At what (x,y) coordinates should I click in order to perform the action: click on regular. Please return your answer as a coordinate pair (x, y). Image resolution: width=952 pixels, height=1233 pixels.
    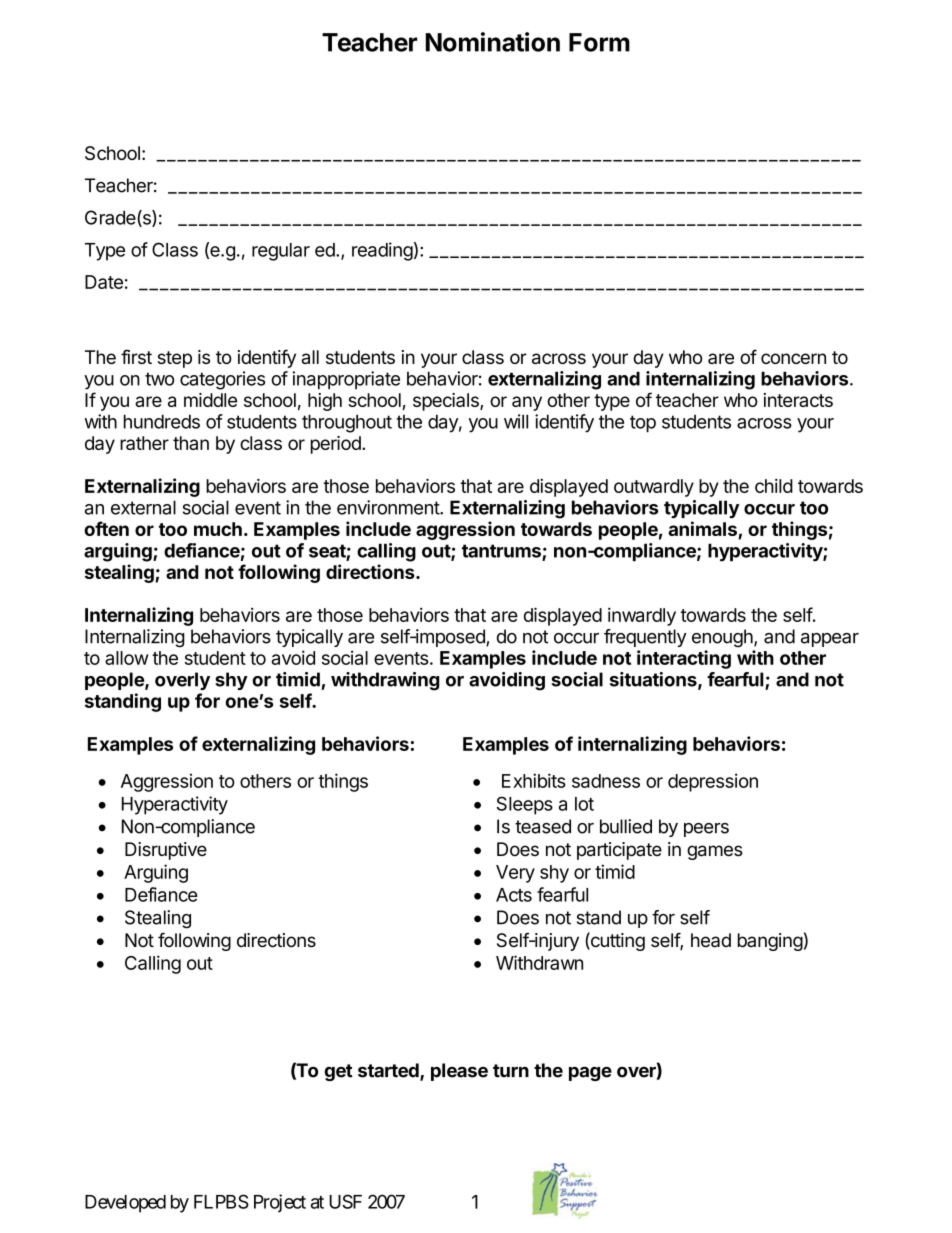
    Looking at the image, I should click on (281, 252).
